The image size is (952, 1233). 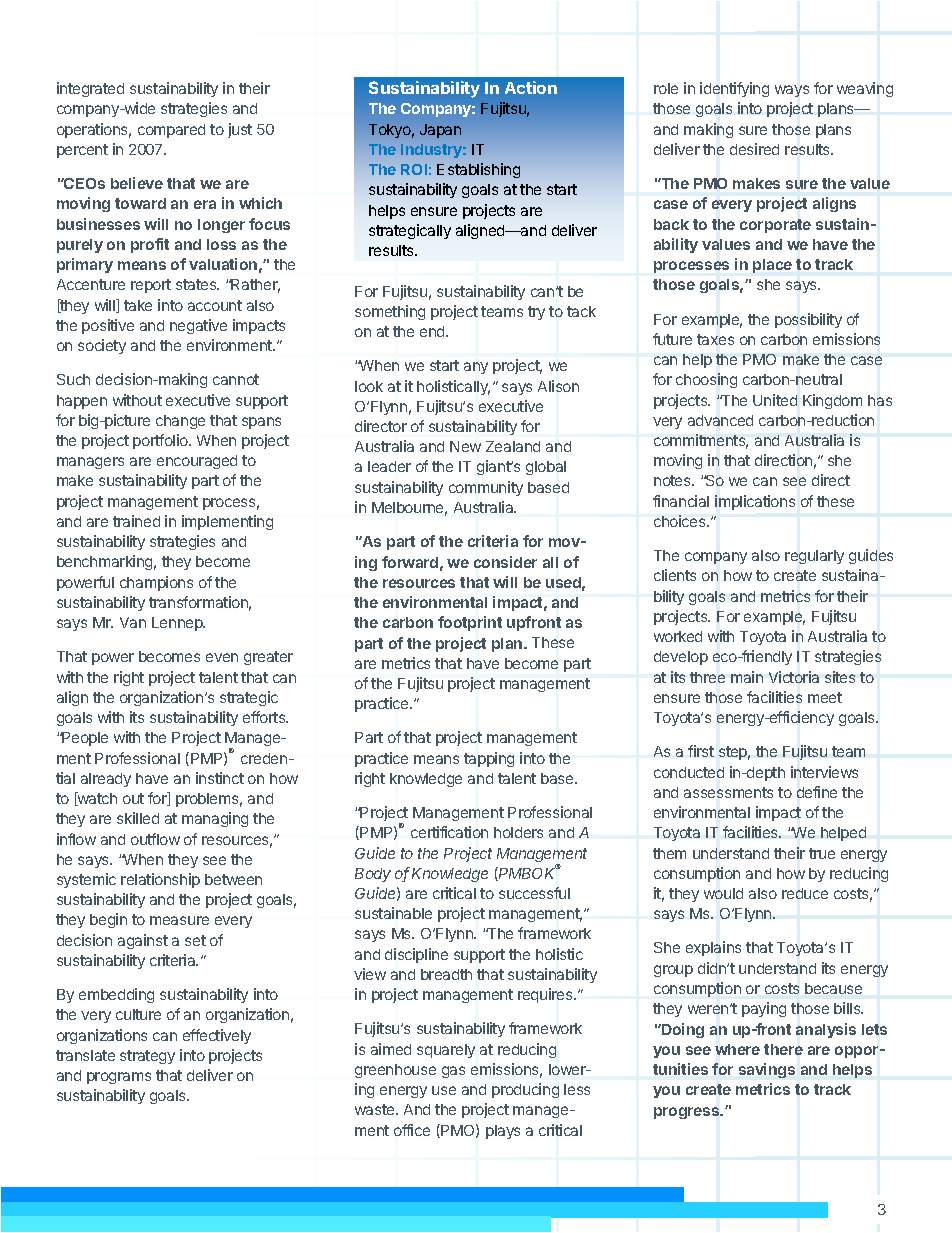 I want to click on United, so click(x=775, y=400).
